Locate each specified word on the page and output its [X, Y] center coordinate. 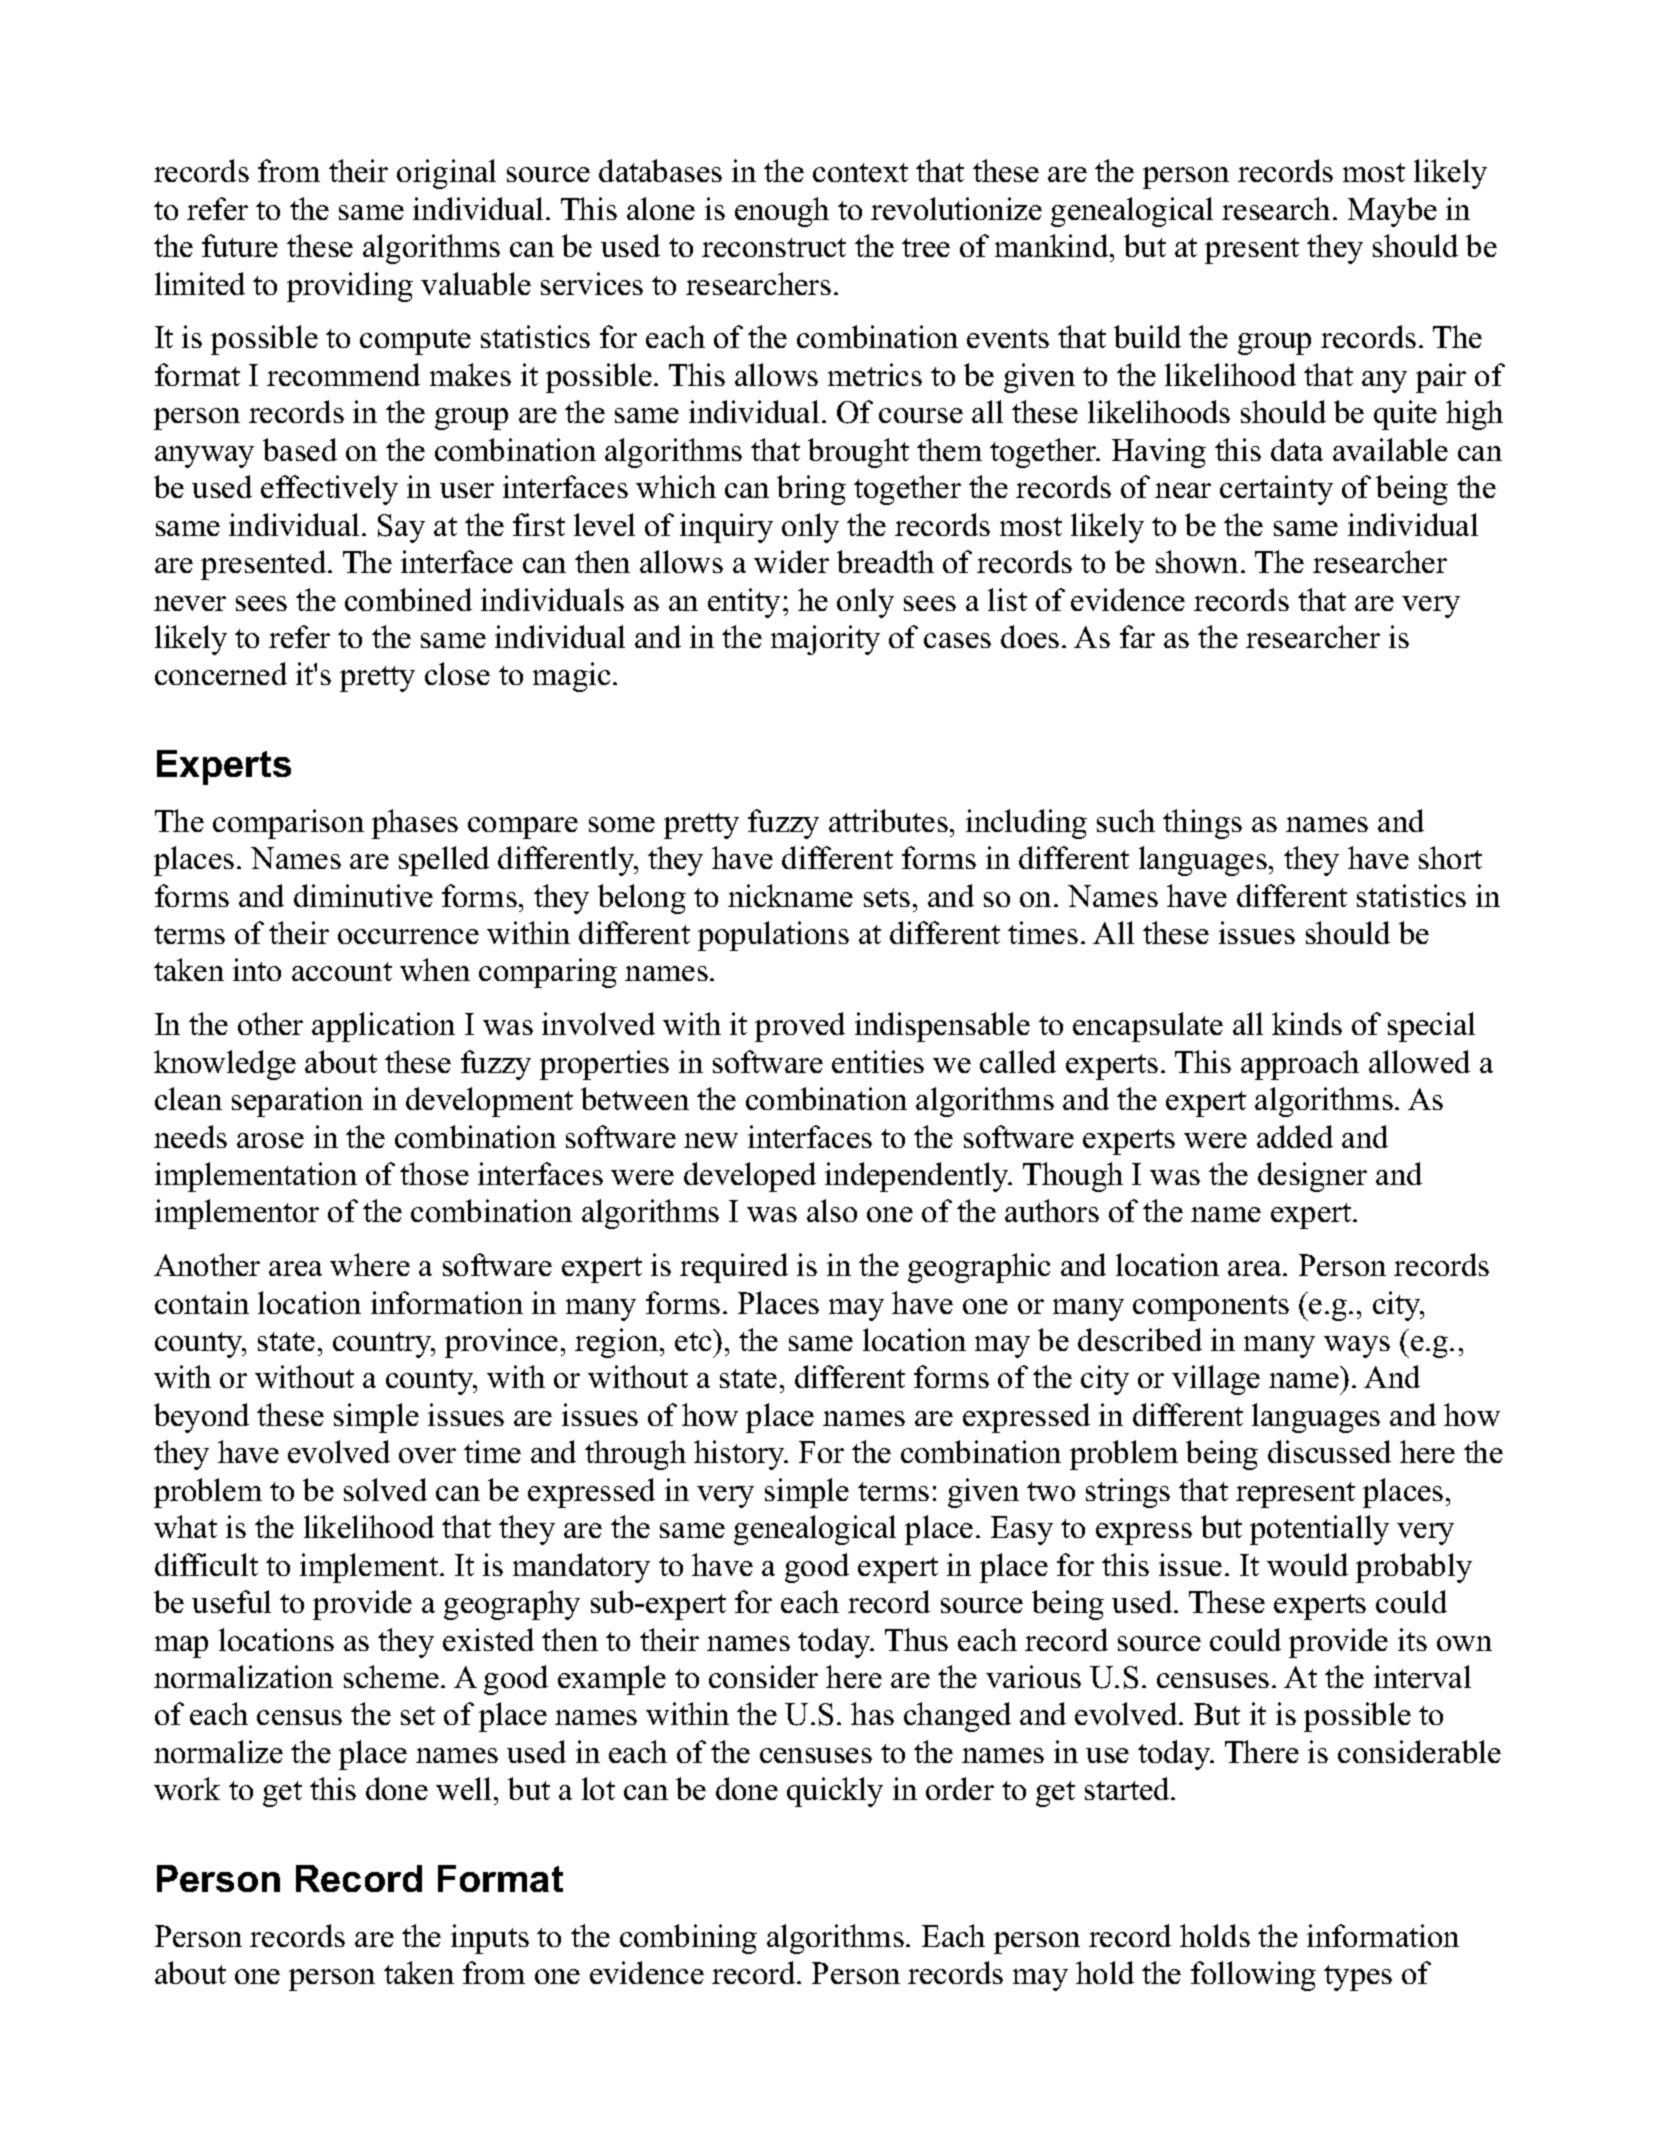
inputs [490, 1939]
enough [782, 212]
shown [1199, 561]
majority [825, 640]
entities [878, 1061]
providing [350, 287]
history [740, 1455]
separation [297, 1102]
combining [688, 1939]
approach [1300, 1065]
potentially [1319, 1530]
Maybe [1392, 212]
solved [385, 1489]
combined [408, 599]
